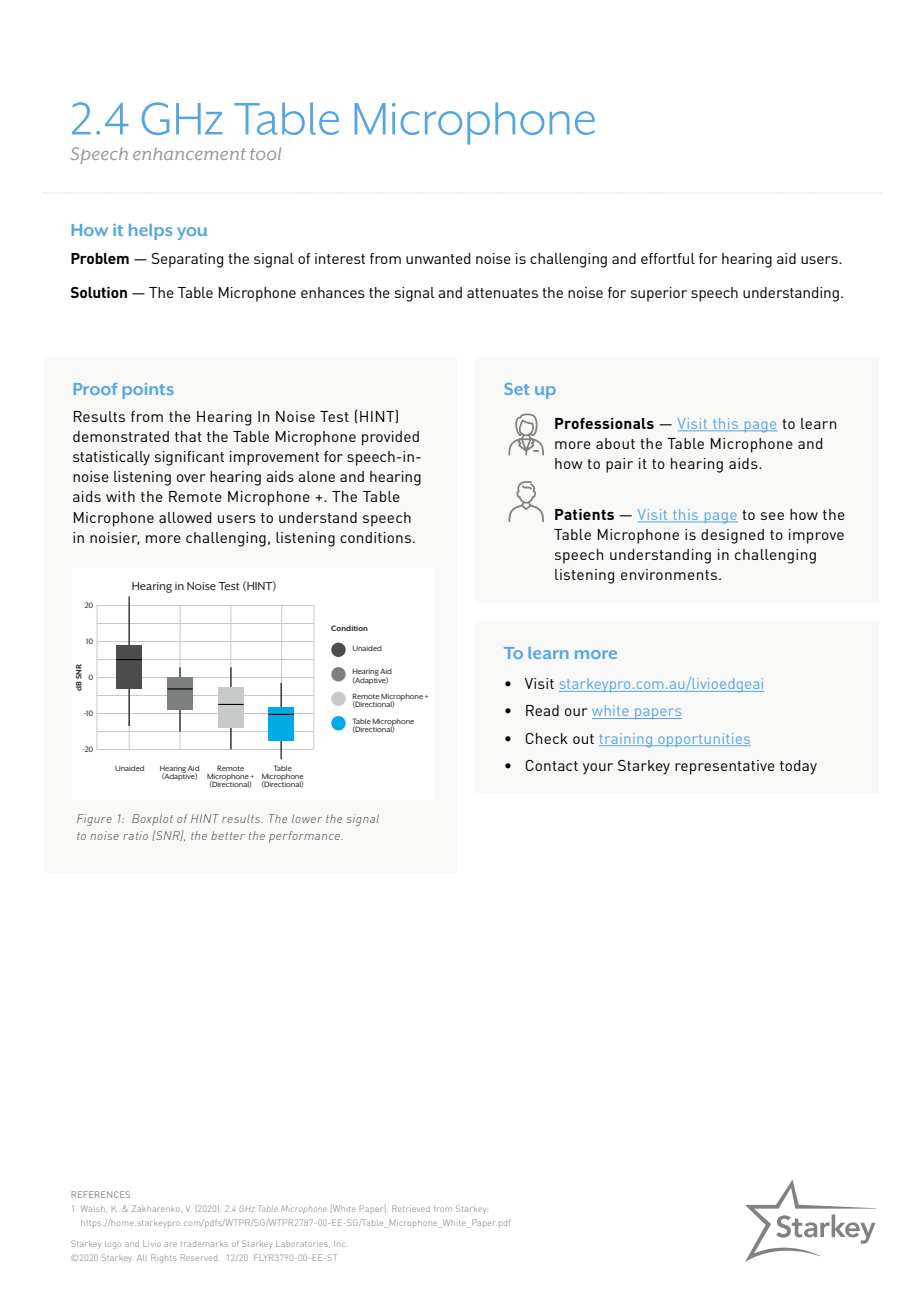 This document has height=1308, width=924. Describe the element at coordinates (668, 258) in the document. I see `effortful` at that location.
